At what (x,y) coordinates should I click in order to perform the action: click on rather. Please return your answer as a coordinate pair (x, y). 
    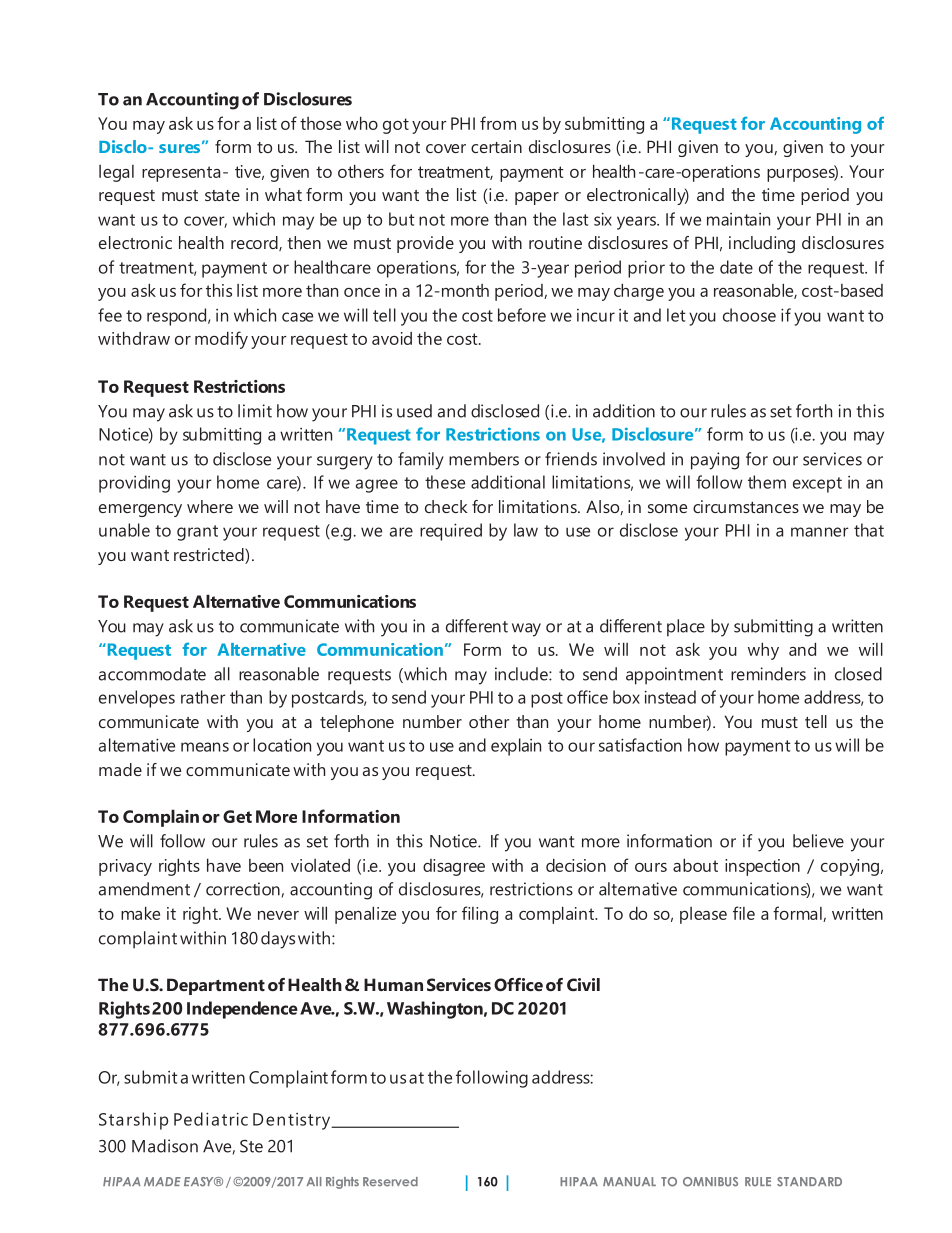
    Looking at the image, I should click on (203, 697).
